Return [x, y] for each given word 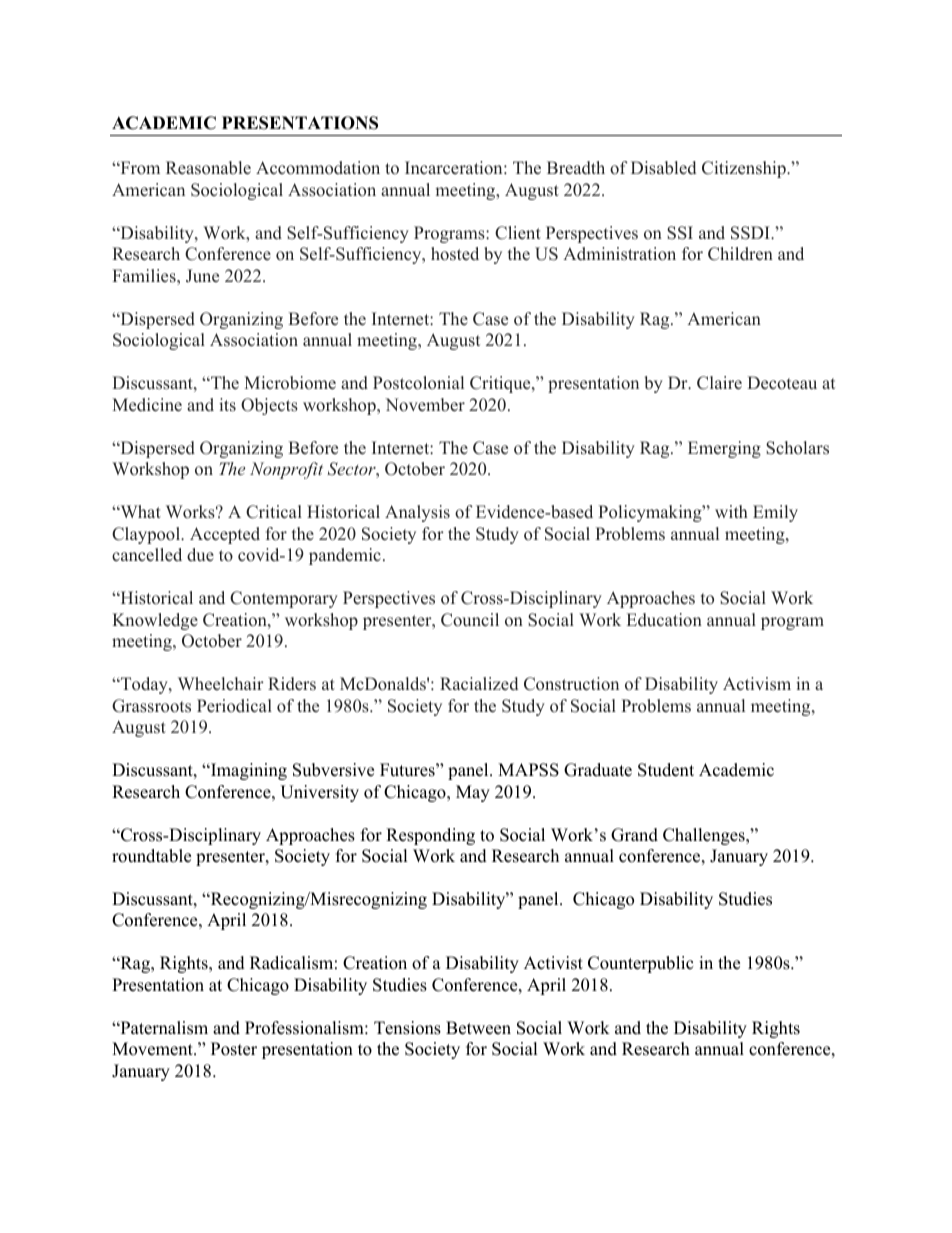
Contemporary [284, 599]
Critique [501, 384]
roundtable [151, 856]
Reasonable [208, 168]
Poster [234, 1049]
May [473, 793]
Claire [719, 383]
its [227, 405]
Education [664, 620]
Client [518, 233]
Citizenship [745, 169]
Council [470, 620]
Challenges [705, 836]
